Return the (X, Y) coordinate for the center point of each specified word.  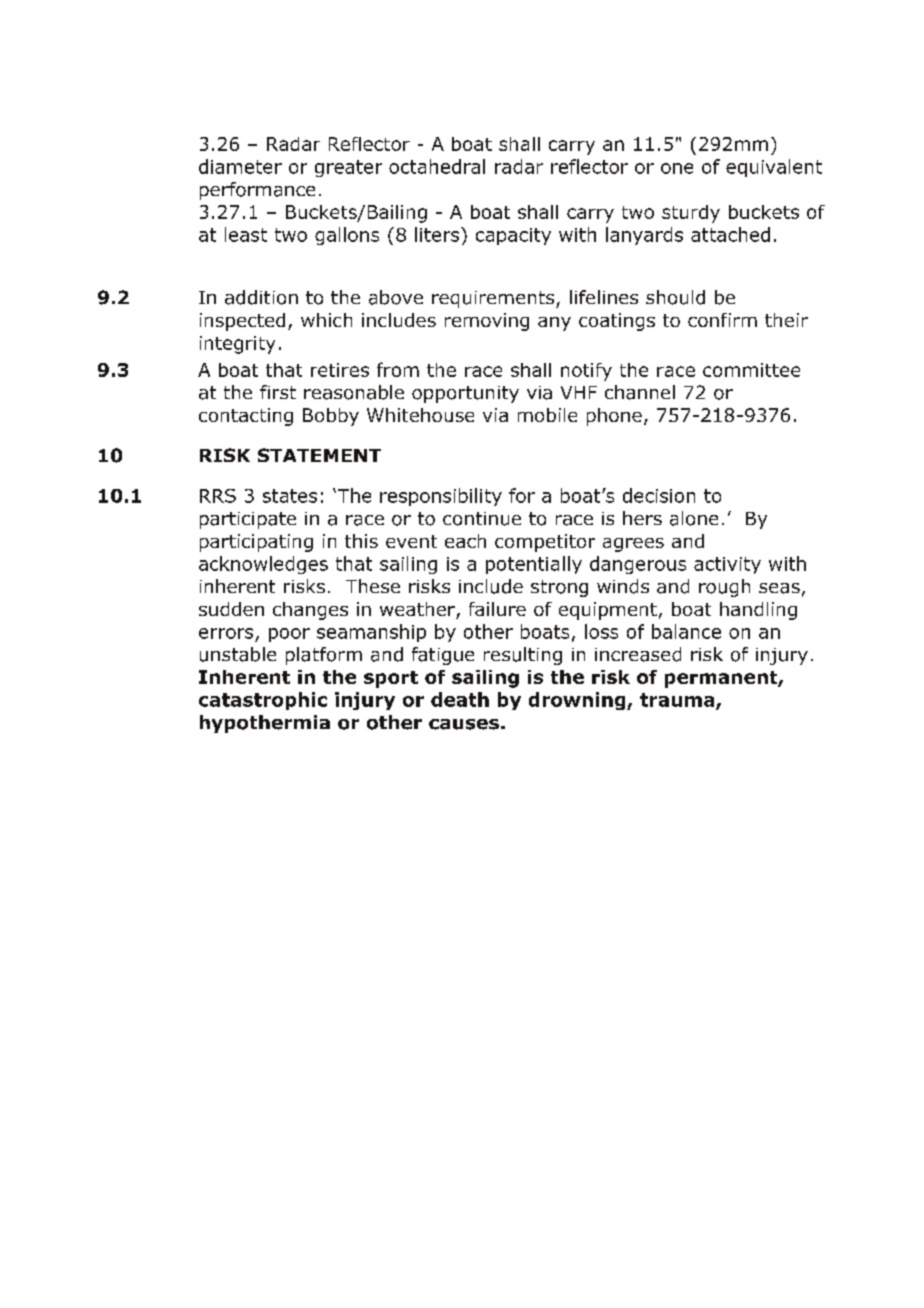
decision (659, 495)
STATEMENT (319, 455)
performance (257, 191)
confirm (722, 320)
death (460, 699)
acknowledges (263, 565)
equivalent (774, 168)
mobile (547, 415)
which (326, 320)
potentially (534, 565)
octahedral (437, 166)
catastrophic (263, 701)
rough (724, 588)
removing (487, 322)
